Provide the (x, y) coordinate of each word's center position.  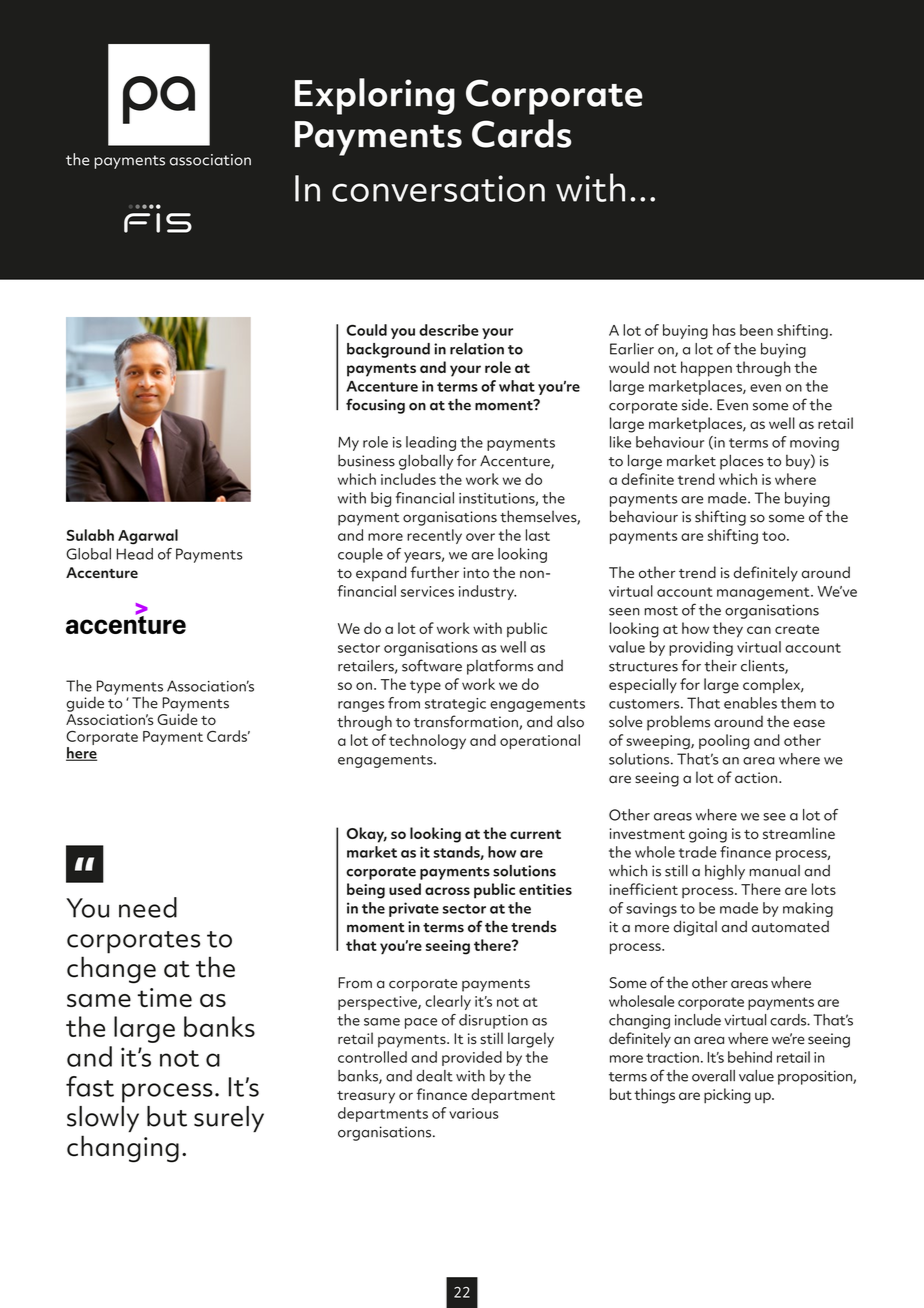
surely (229, 1119)
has (724, 330)
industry (487, 592)
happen (706, 369)
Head (135, 554)
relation (477, 349)
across (447, 891)
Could (367, 330)
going (708, 835)
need (148, 907)
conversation (438, 188)
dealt (434, 1076)
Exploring (375, 96)
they (728, 630)
